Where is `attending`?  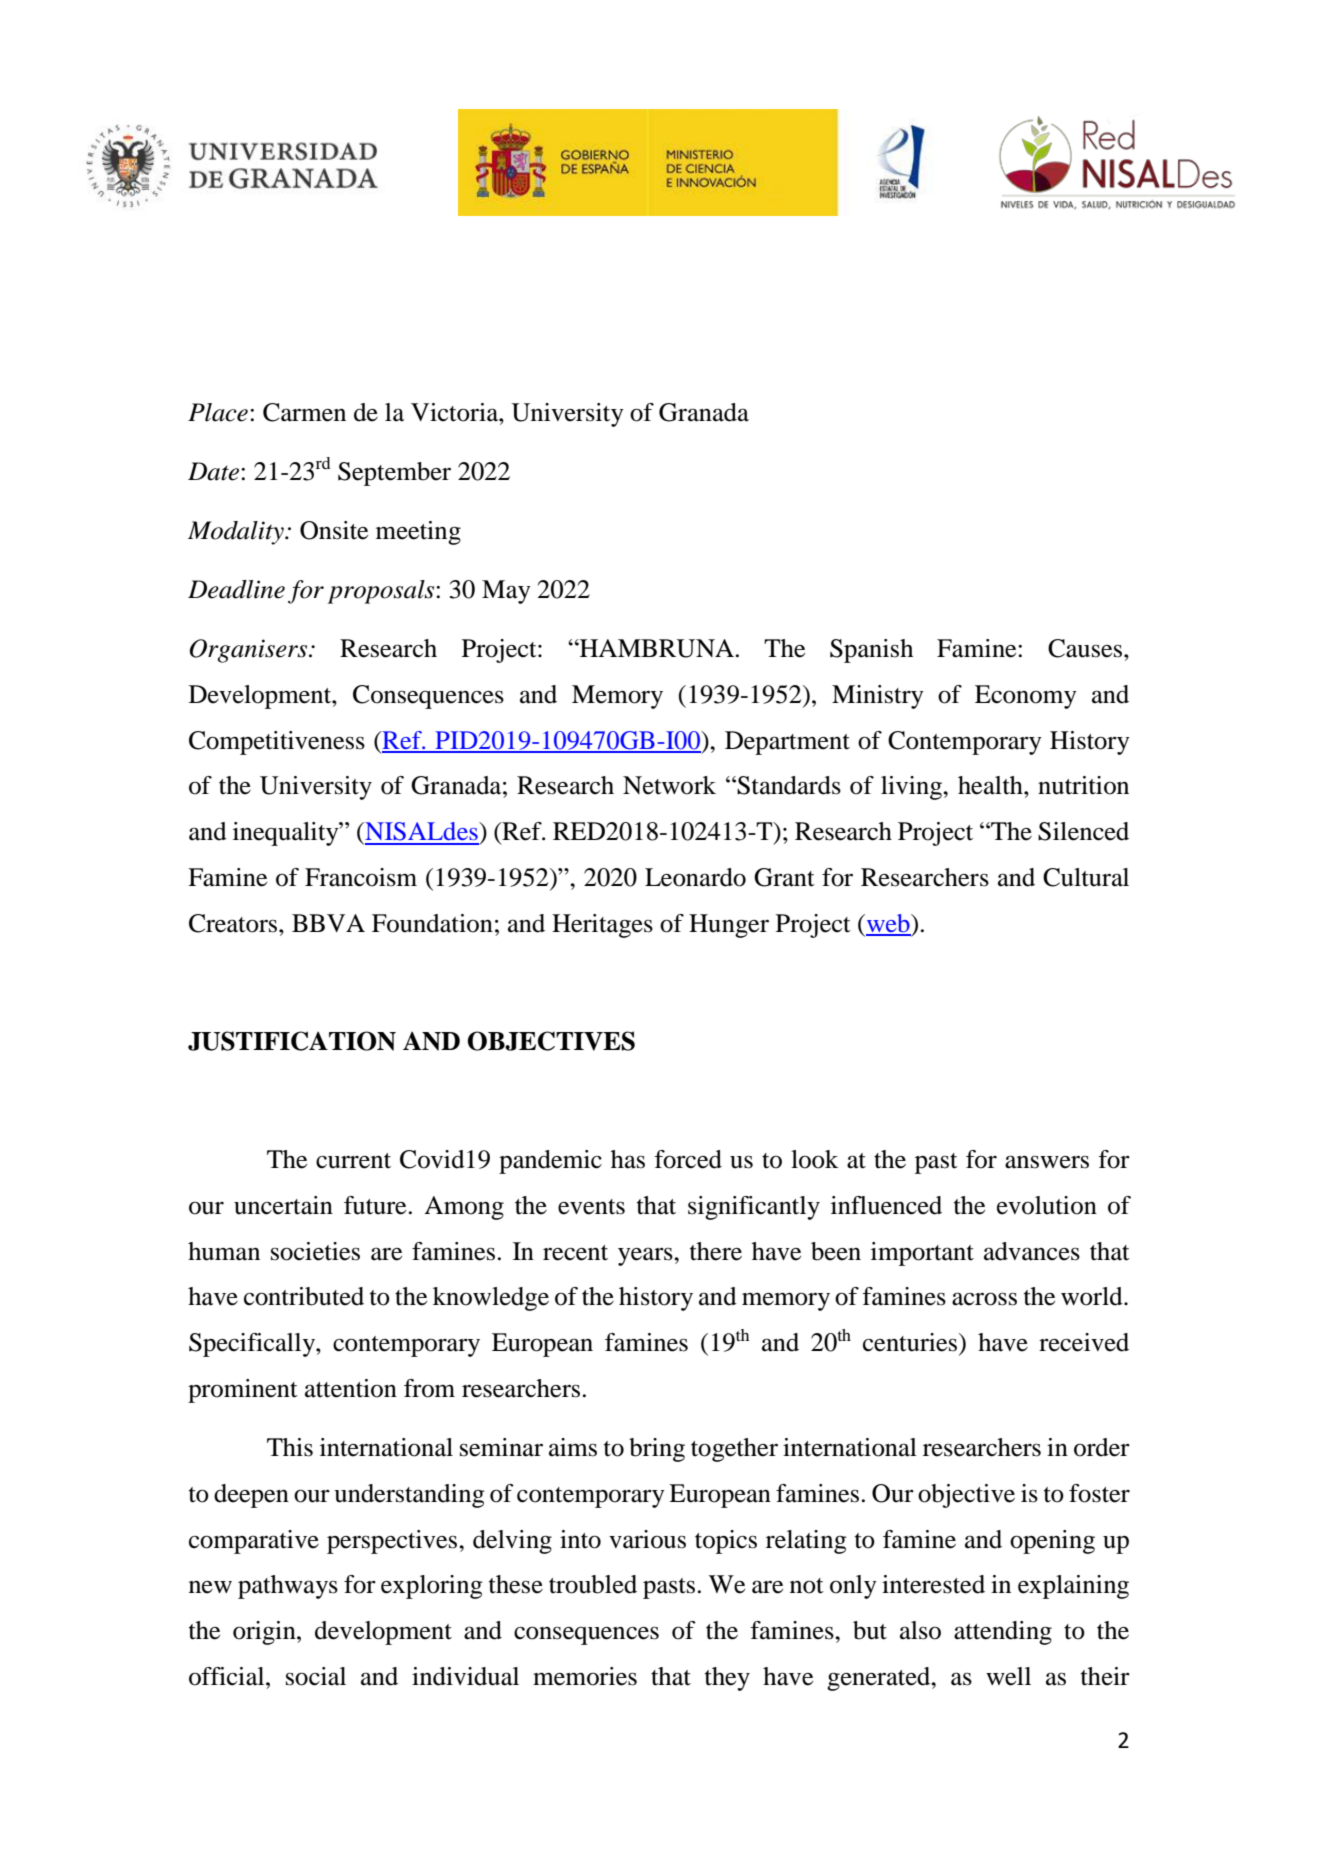
attending is located at coordinates (1003, 1633).
